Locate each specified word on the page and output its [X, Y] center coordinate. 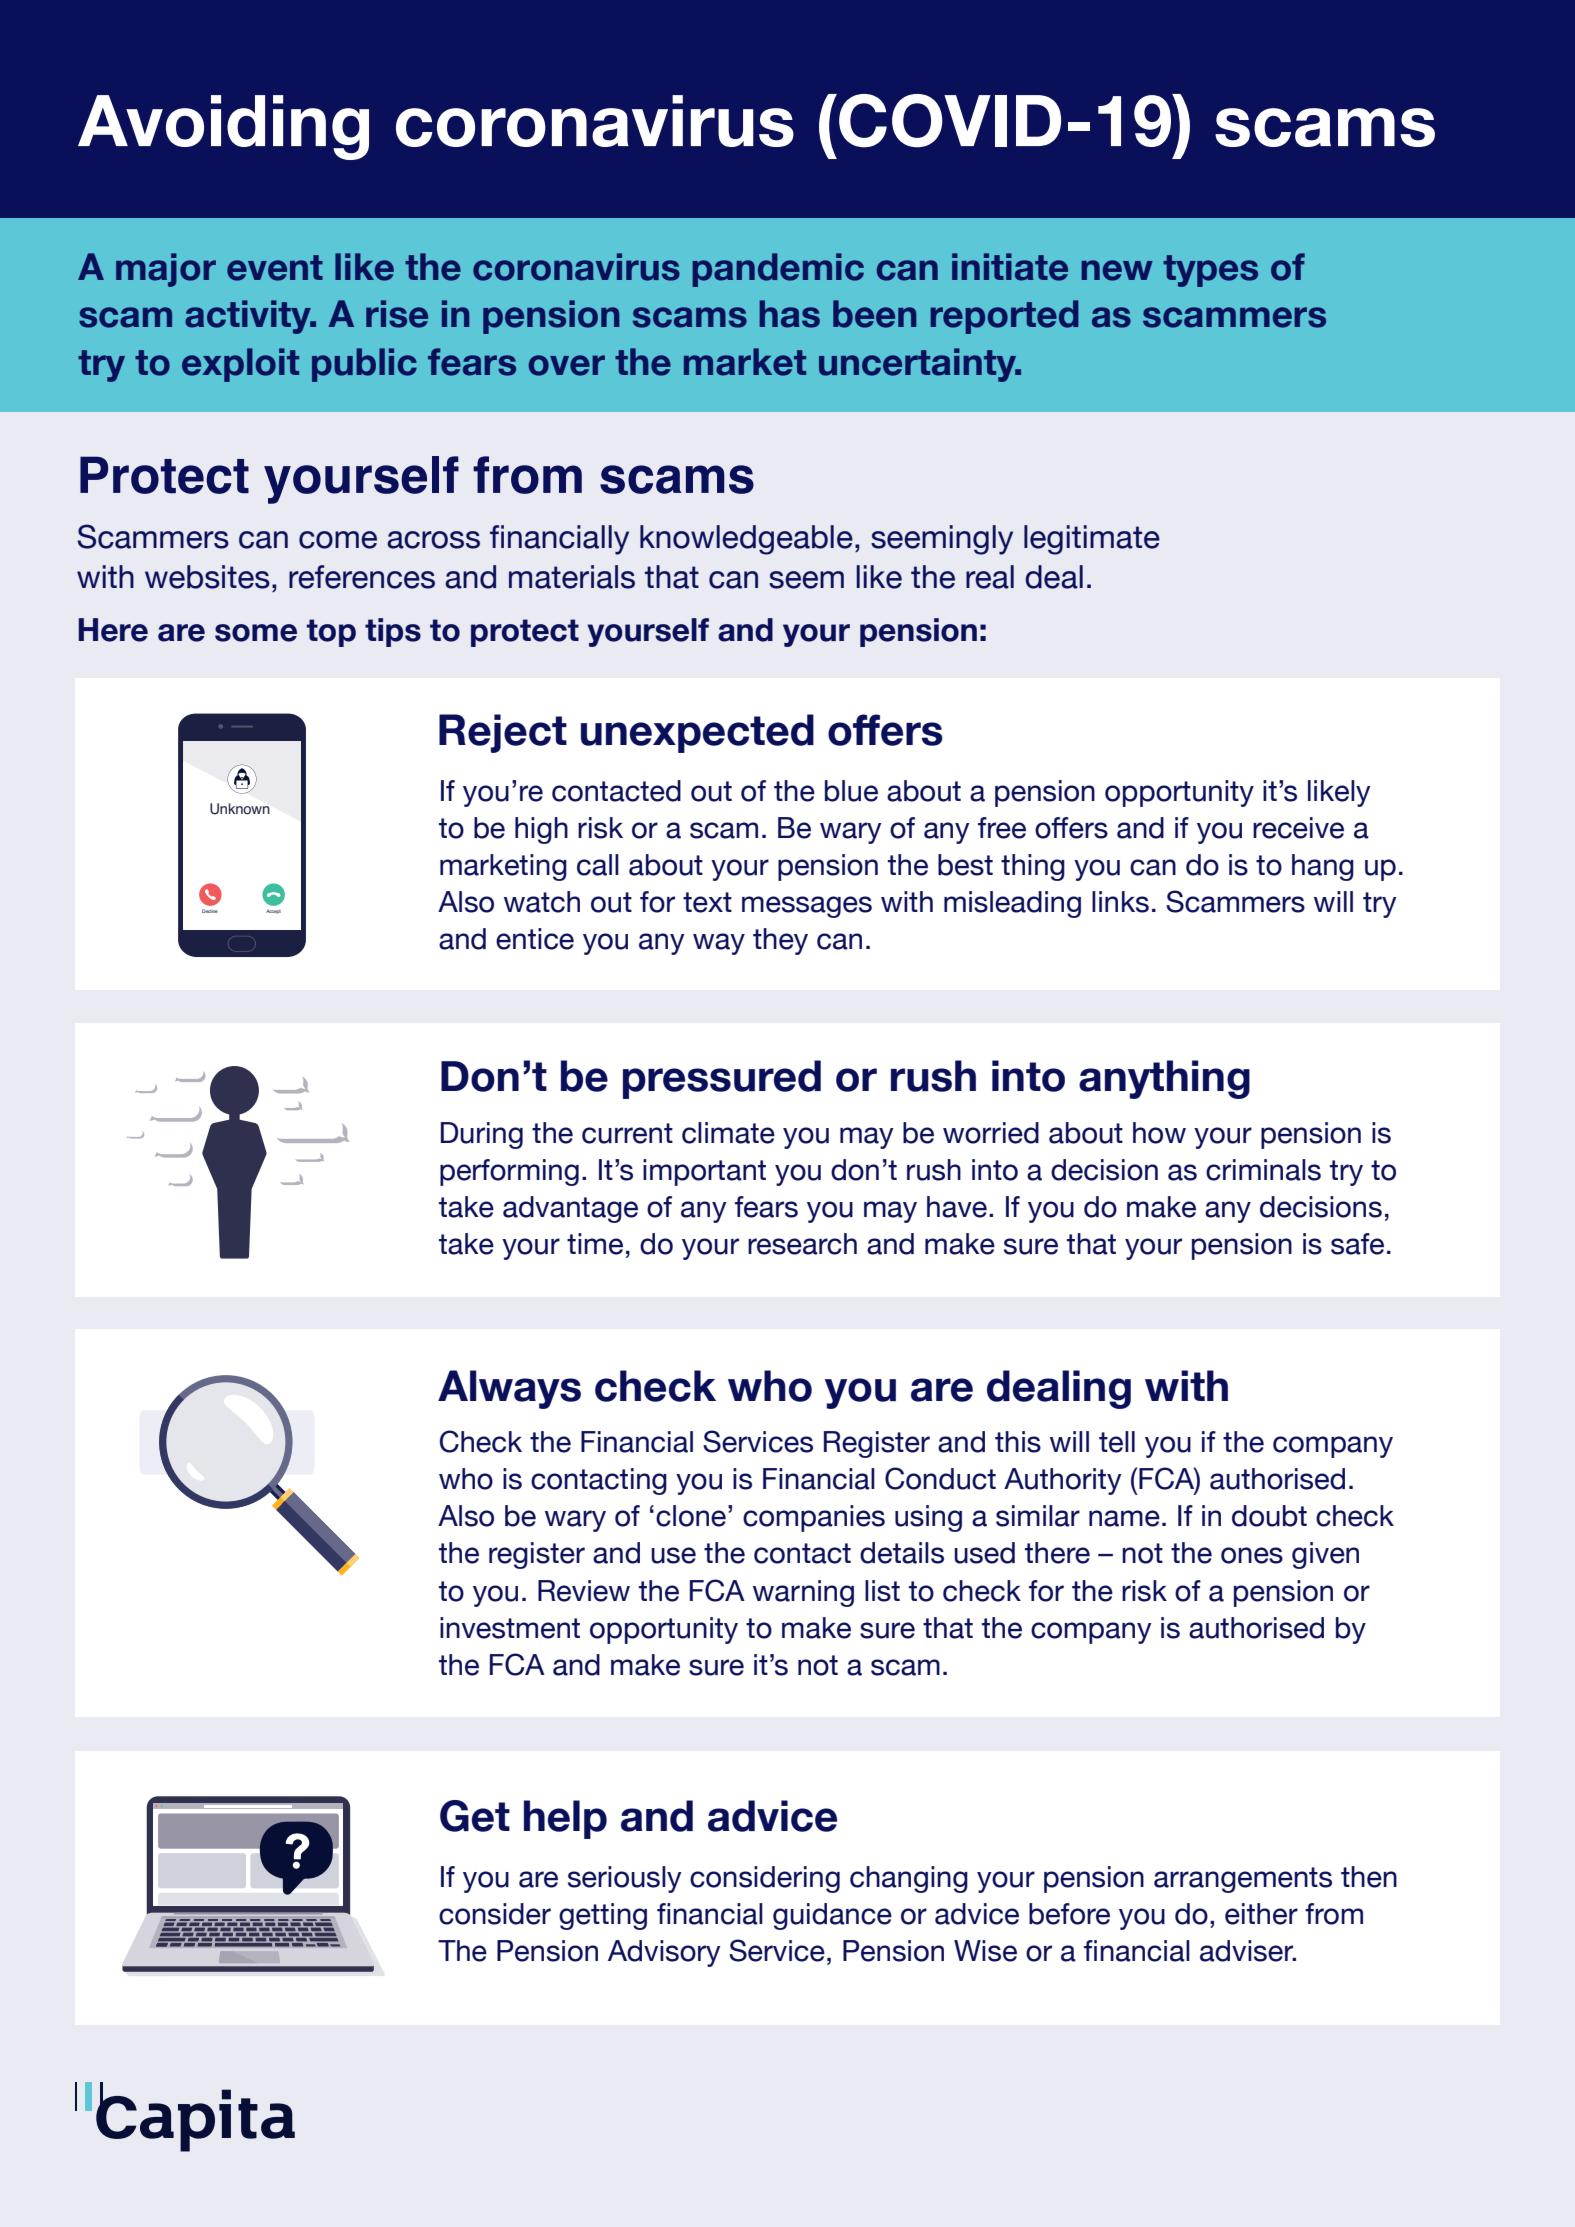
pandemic [778, 270]
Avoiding [223, 127]
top [331, 633]
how [1159, 1133]
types [1210, 271]
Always [509, 1389]
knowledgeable [746, 540]
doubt [1269, 1516]
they [780, 941]
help [565, 1819]
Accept [273, 912]
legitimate [1092, 540]
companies [814, 1518]
